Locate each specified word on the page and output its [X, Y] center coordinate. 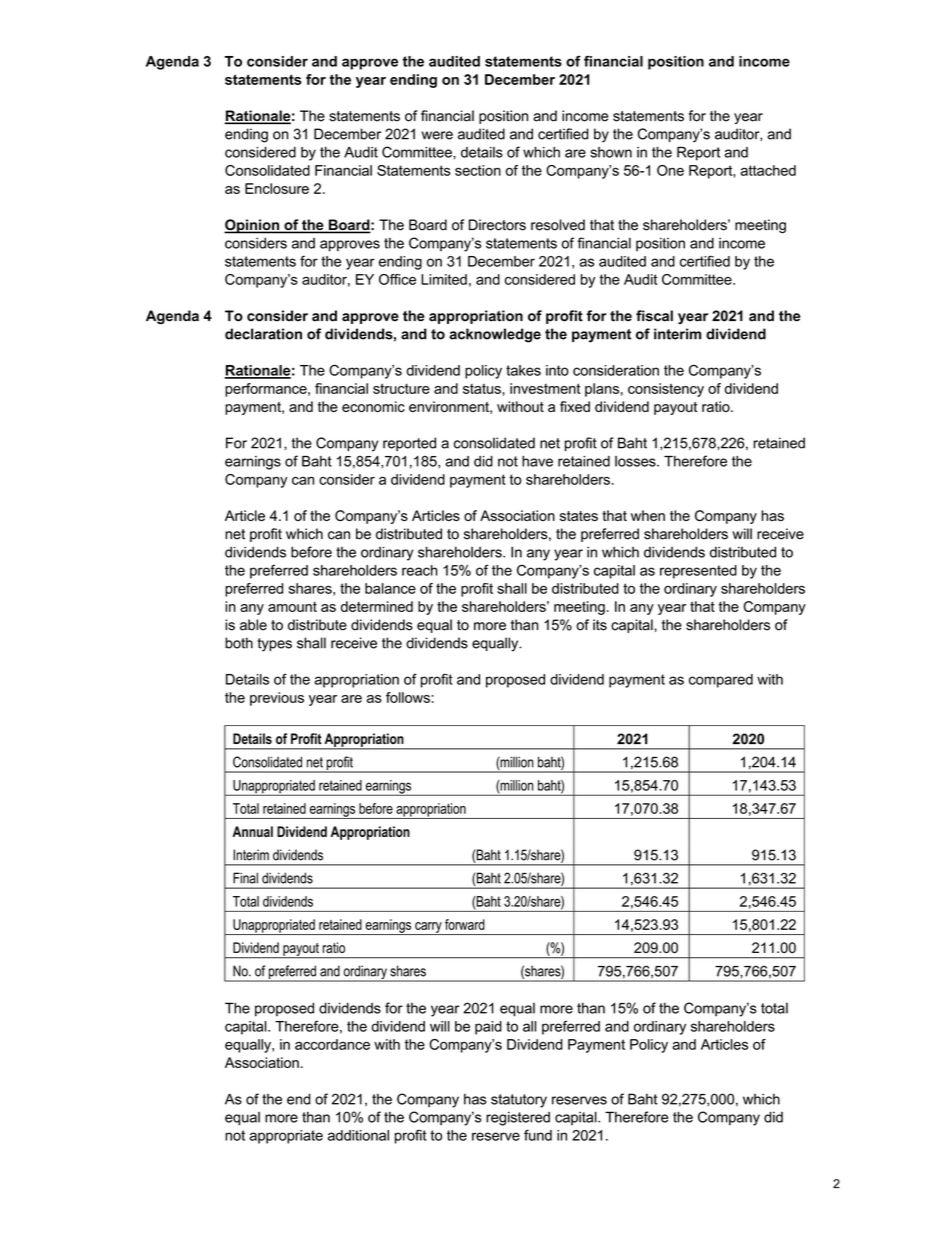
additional [358, 1135]
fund [538, 1135]
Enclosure [277, 188]
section [478, 170]
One [670, 170]
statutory [519, 1101]
